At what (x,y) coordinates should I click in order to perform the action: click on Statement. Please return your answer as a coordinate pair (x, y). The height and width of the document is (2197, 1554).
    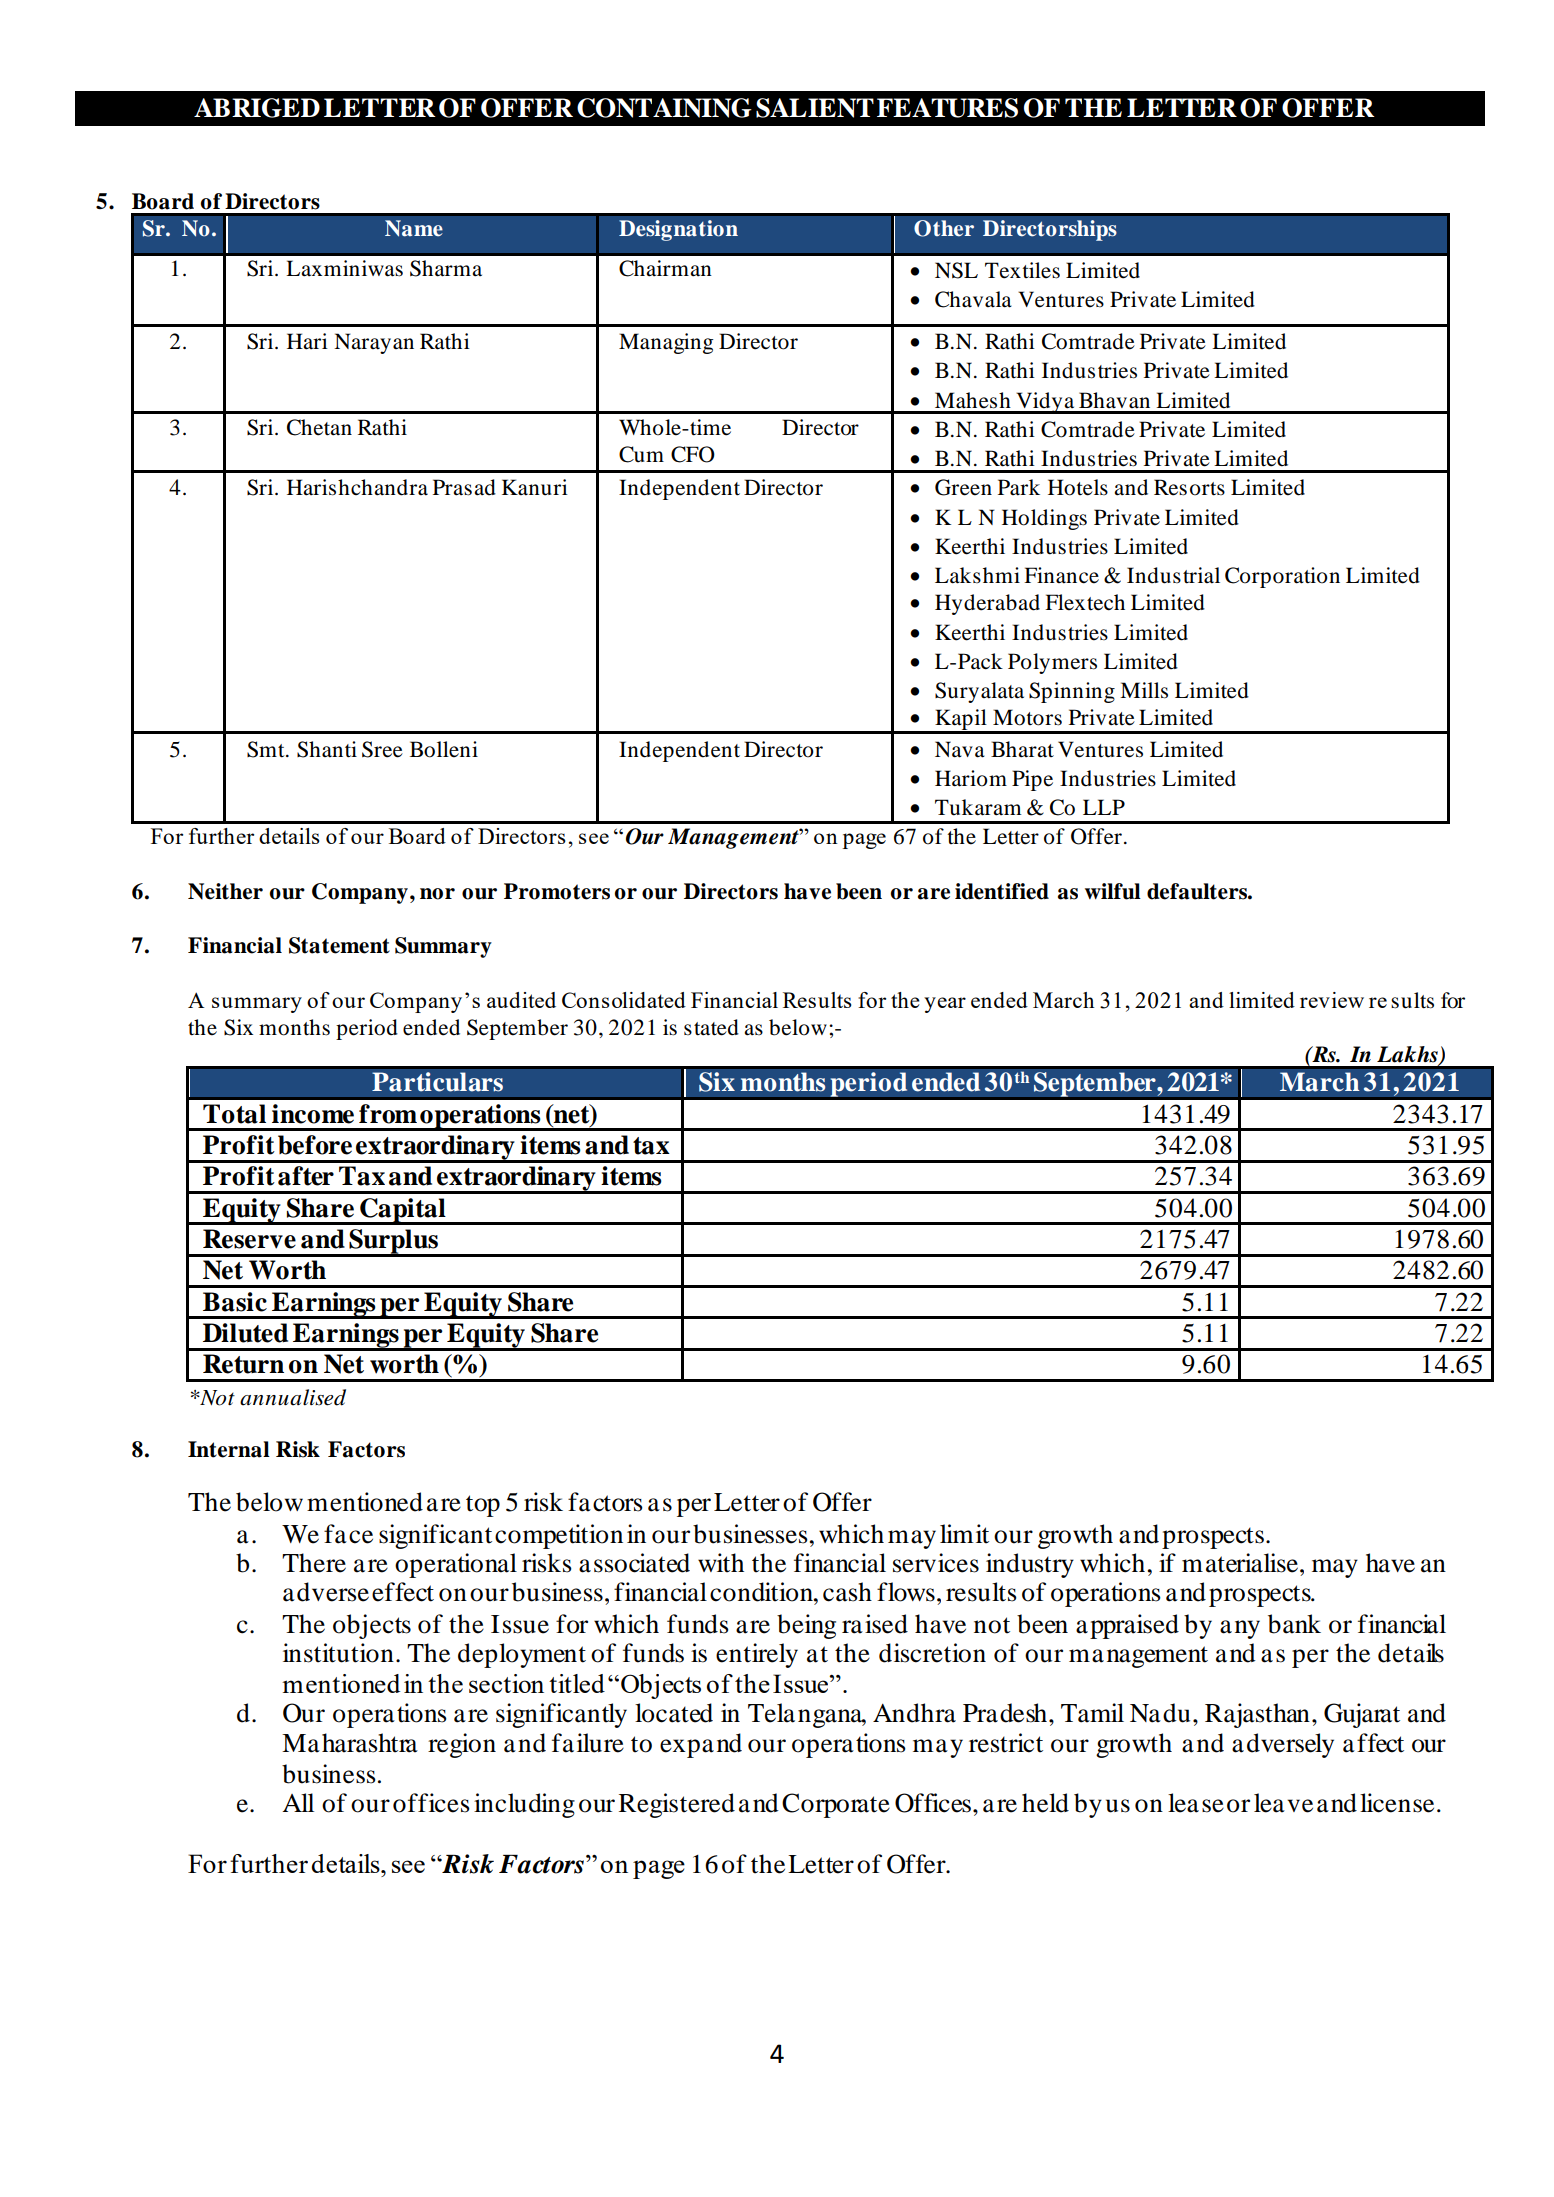
    Looking at the image, I should click on (339, 945).
